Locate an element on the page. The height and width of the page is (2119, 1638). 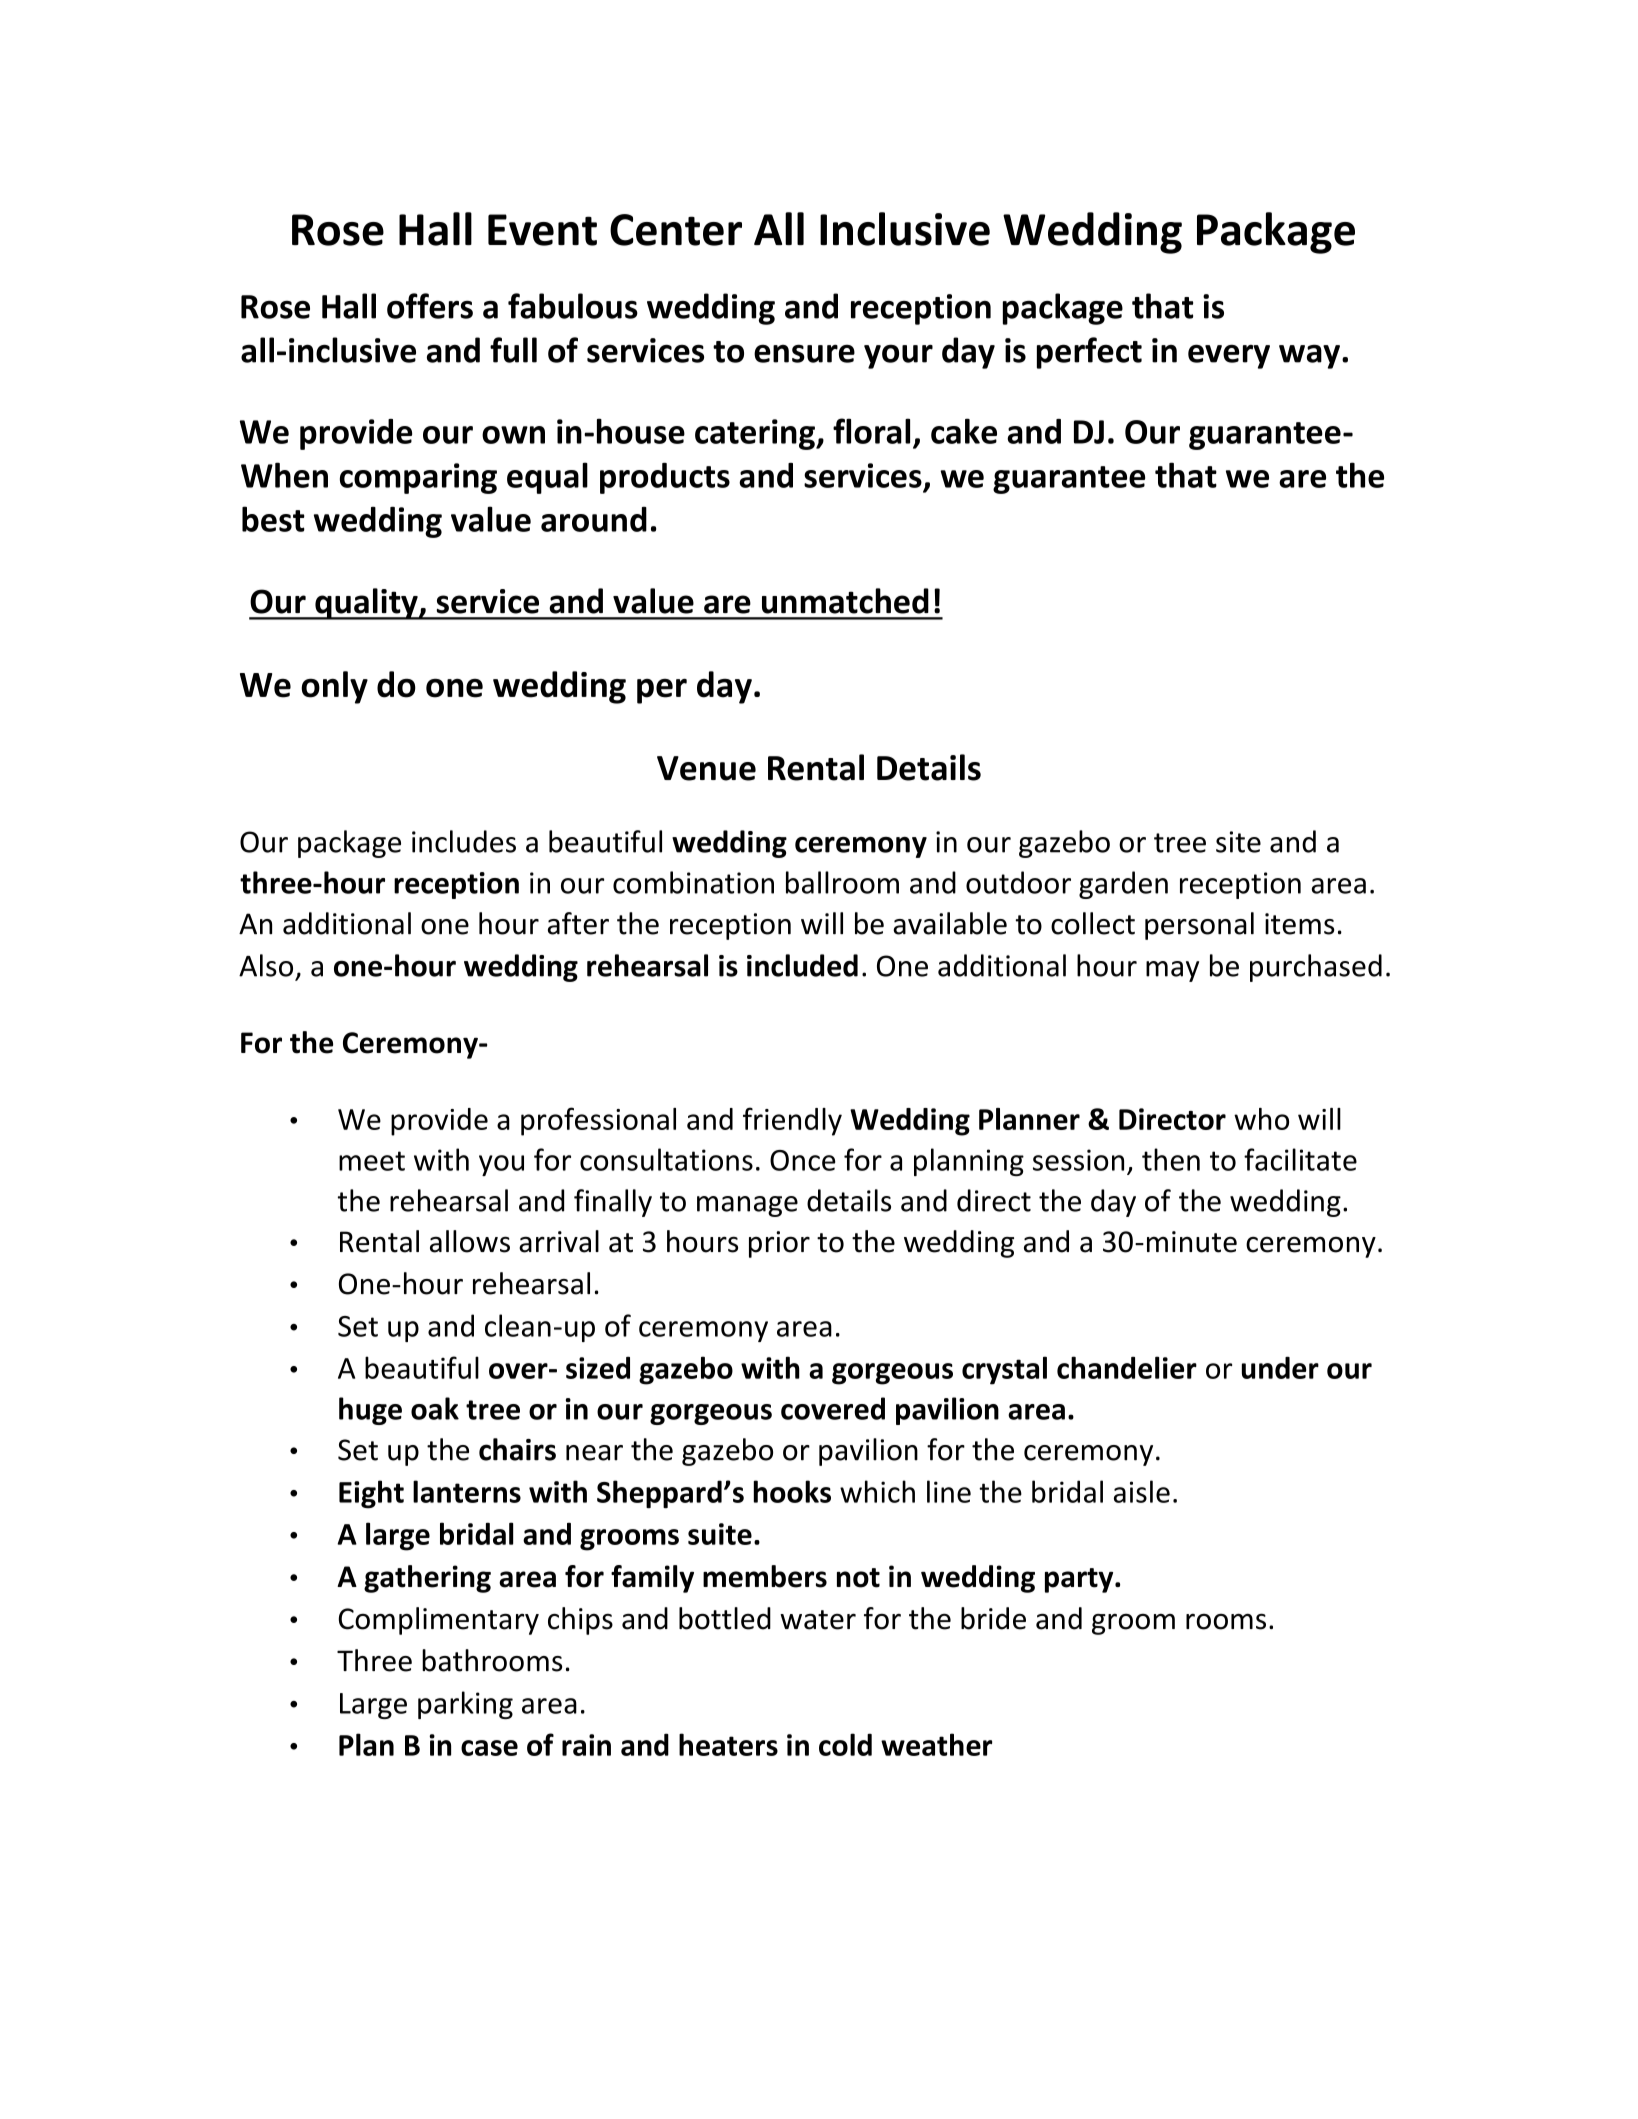
cold is located at coordinates (845, 1744).
